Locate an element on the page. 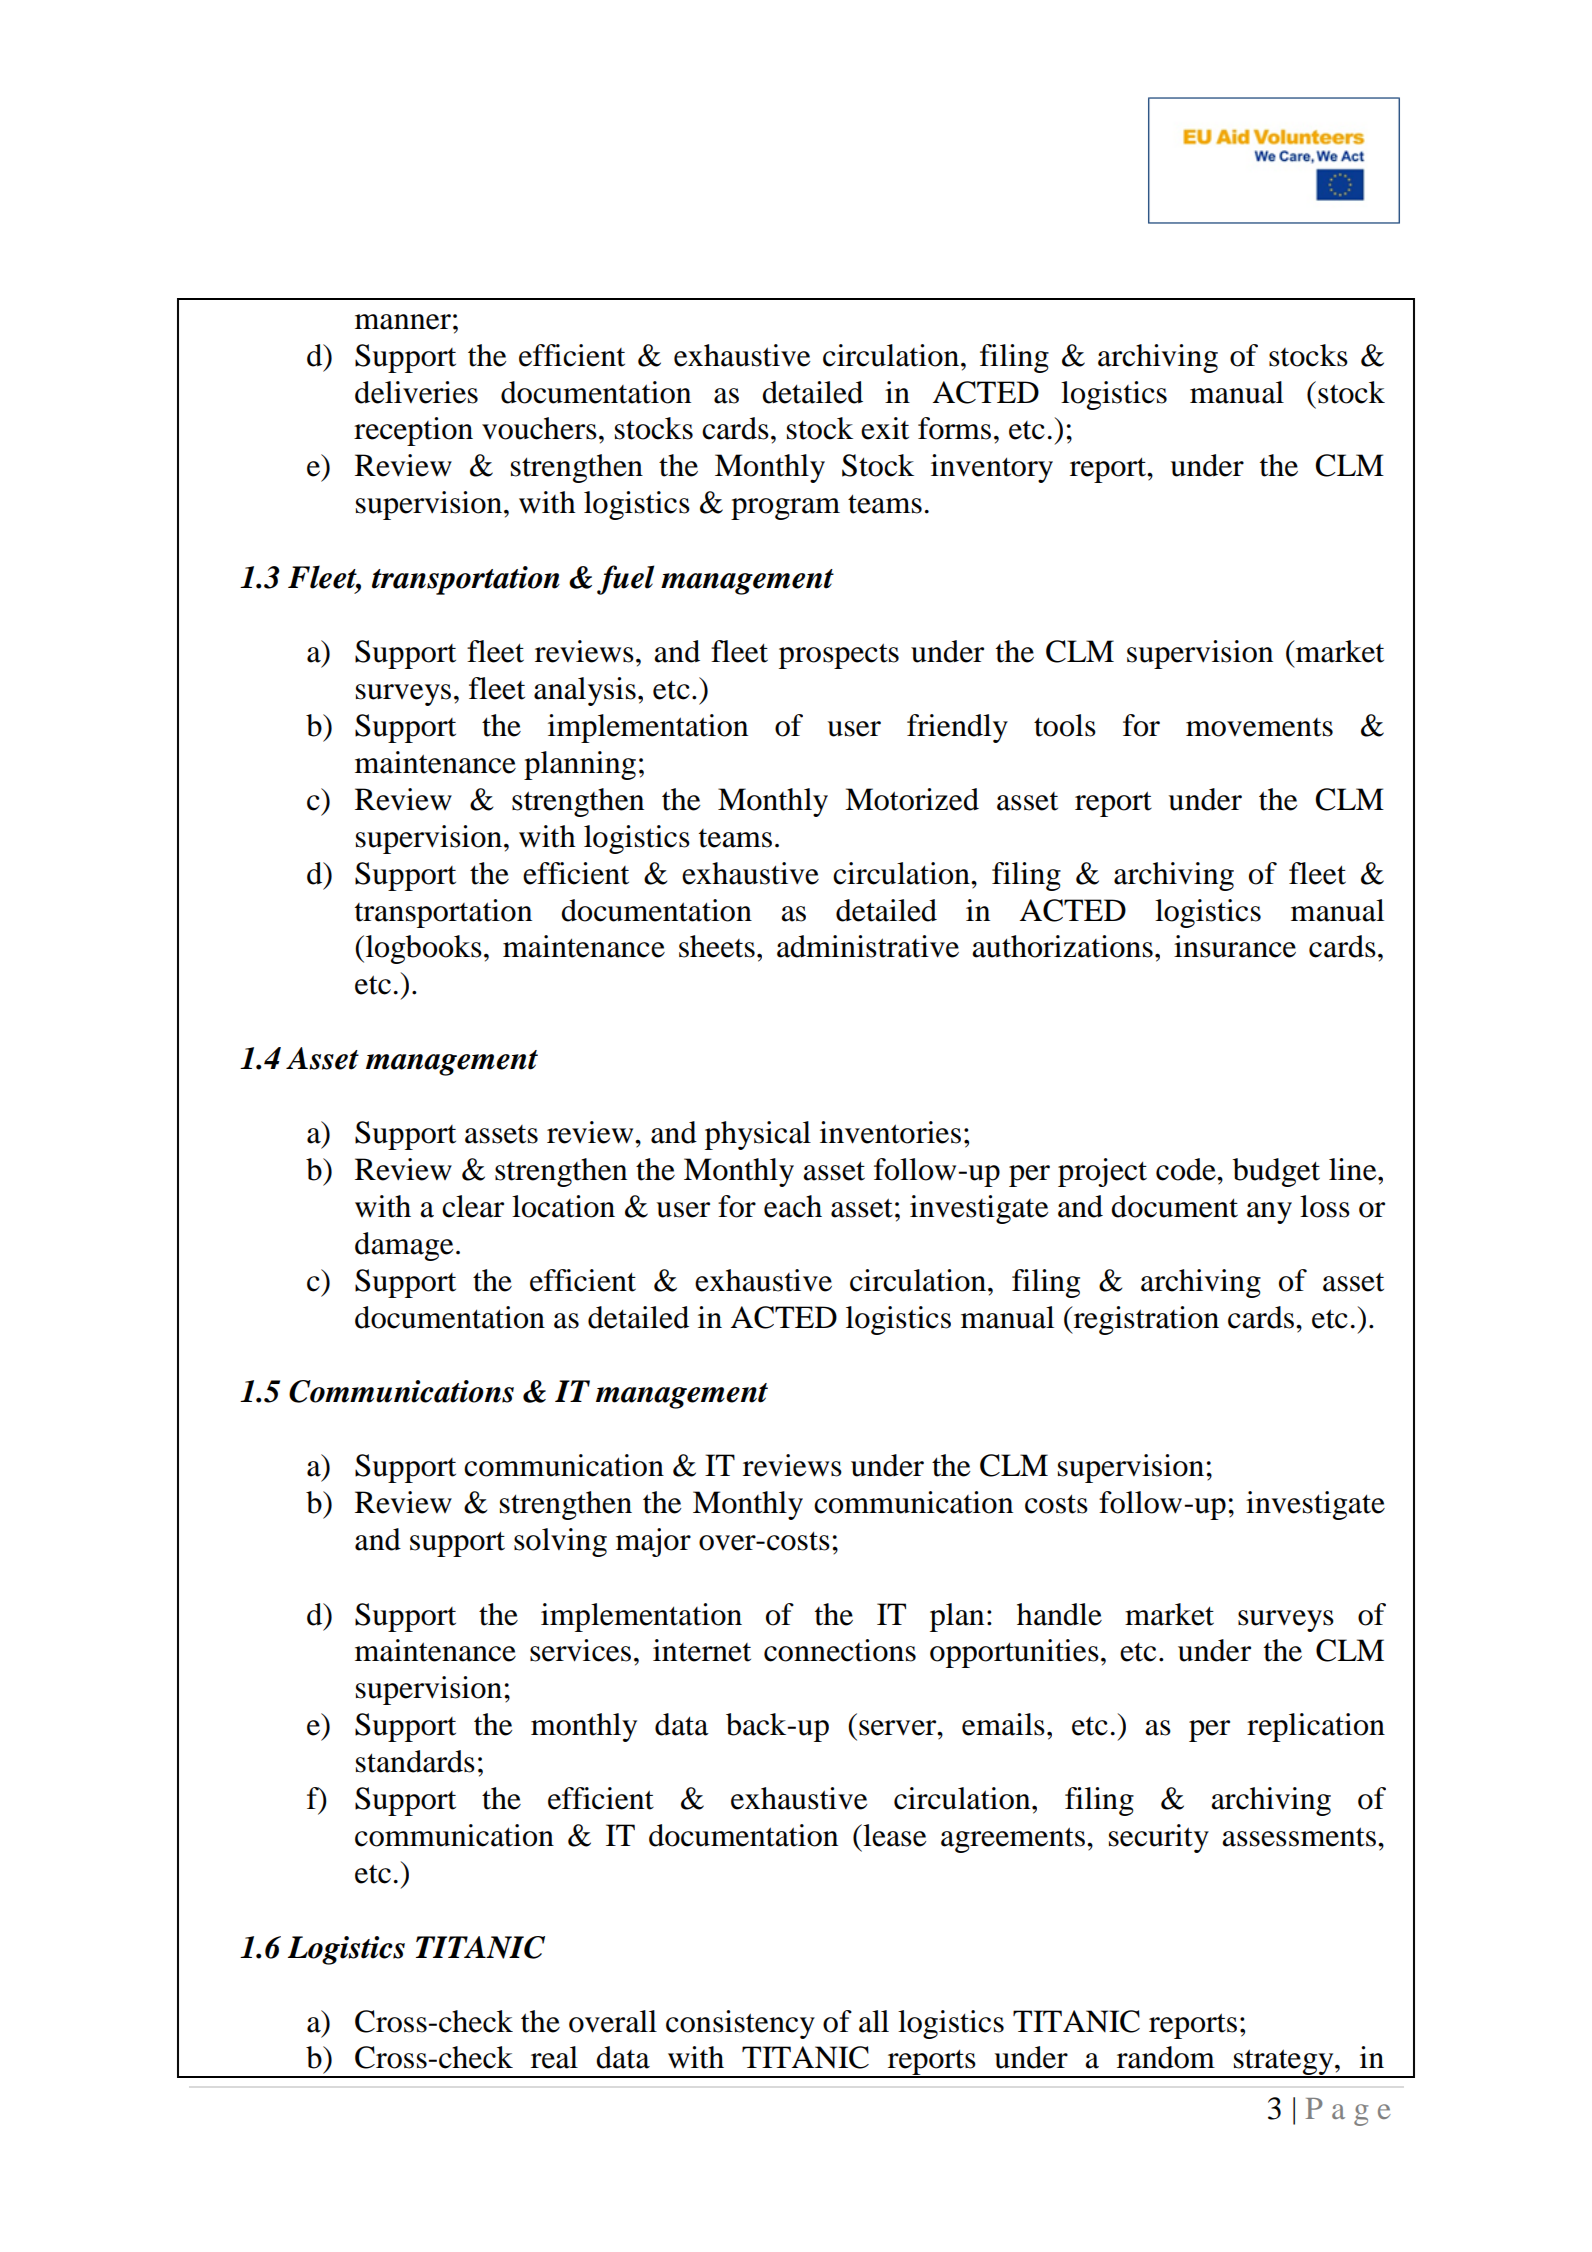 The width and height of the page is (1592, 2252). logbooks is located at coordinates (422, 949).
